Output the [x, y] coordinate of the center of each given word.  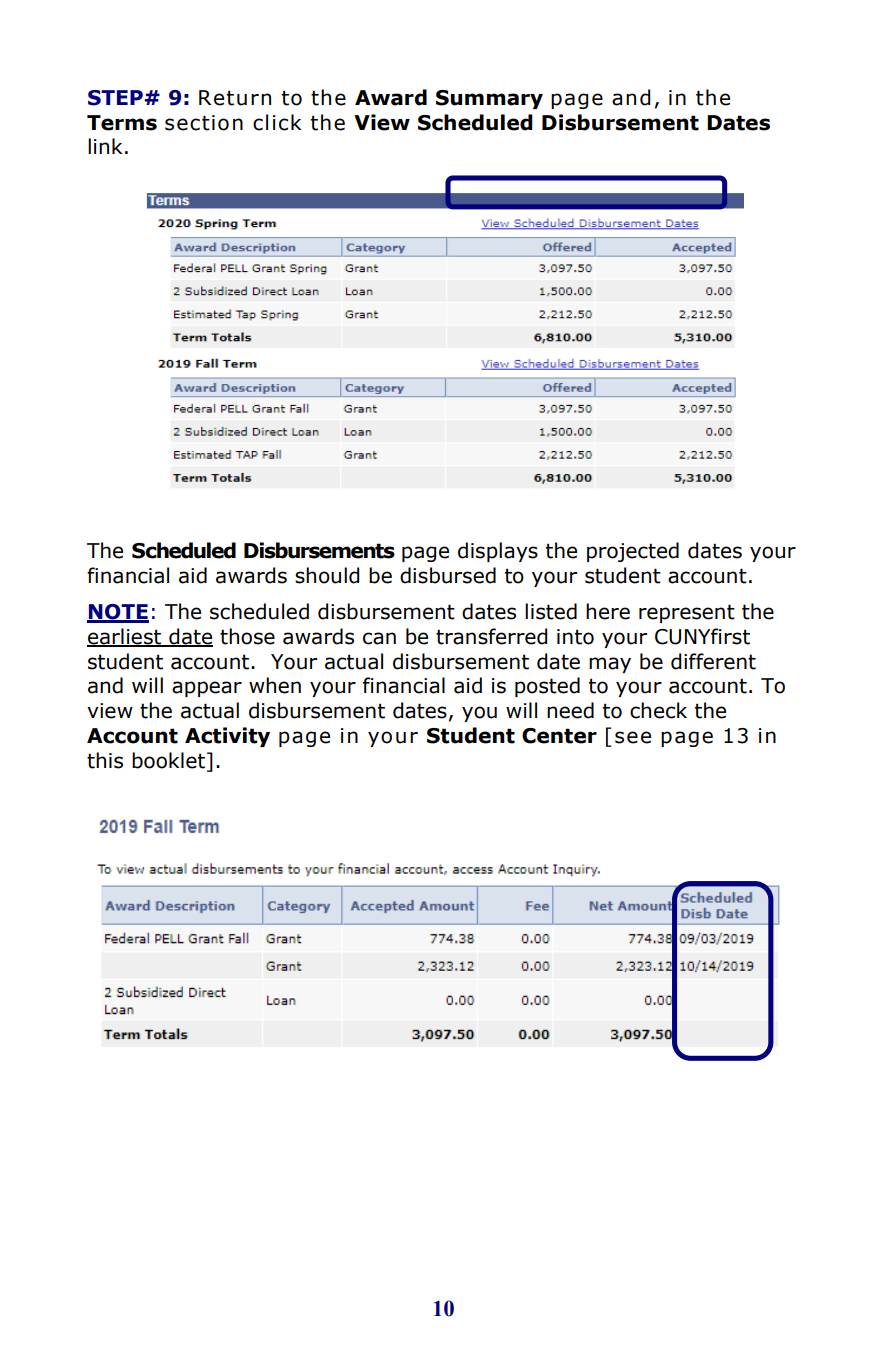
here [608, 611]
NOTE [118, 613]
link [105, 146]
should [327, 575]
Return [235, 98]
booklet [170, 761]
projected [633, 552]
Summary [489, 99]
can [379, 638]
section [204, 123]
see [633, 737]
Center [559, 736]
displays [498, 552]
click [277, 122]
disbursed [448, 575]
